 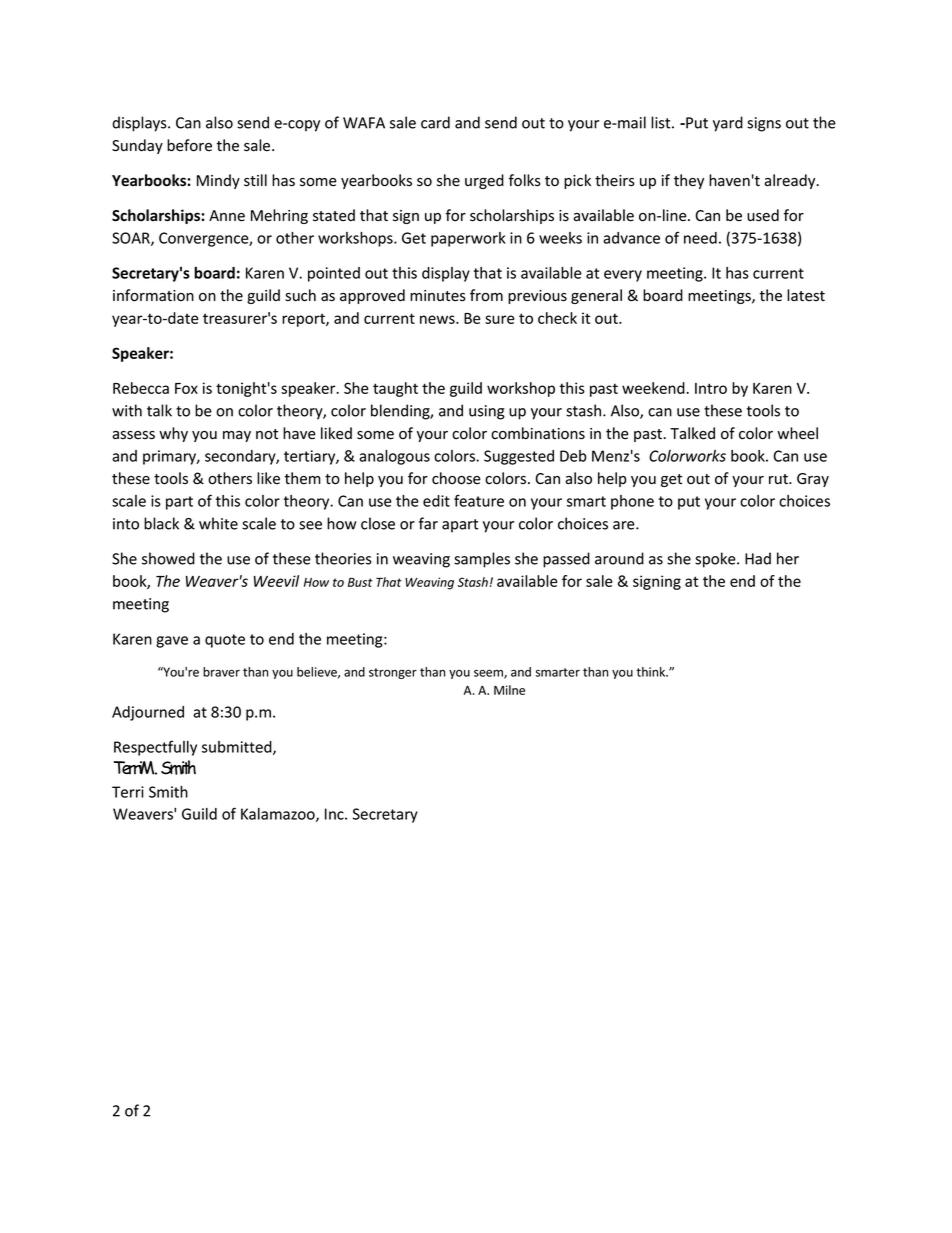 What do you see at coordinates (509, 690) in the screenshot?
I see `Milne` at bounding box center [509, 690].
